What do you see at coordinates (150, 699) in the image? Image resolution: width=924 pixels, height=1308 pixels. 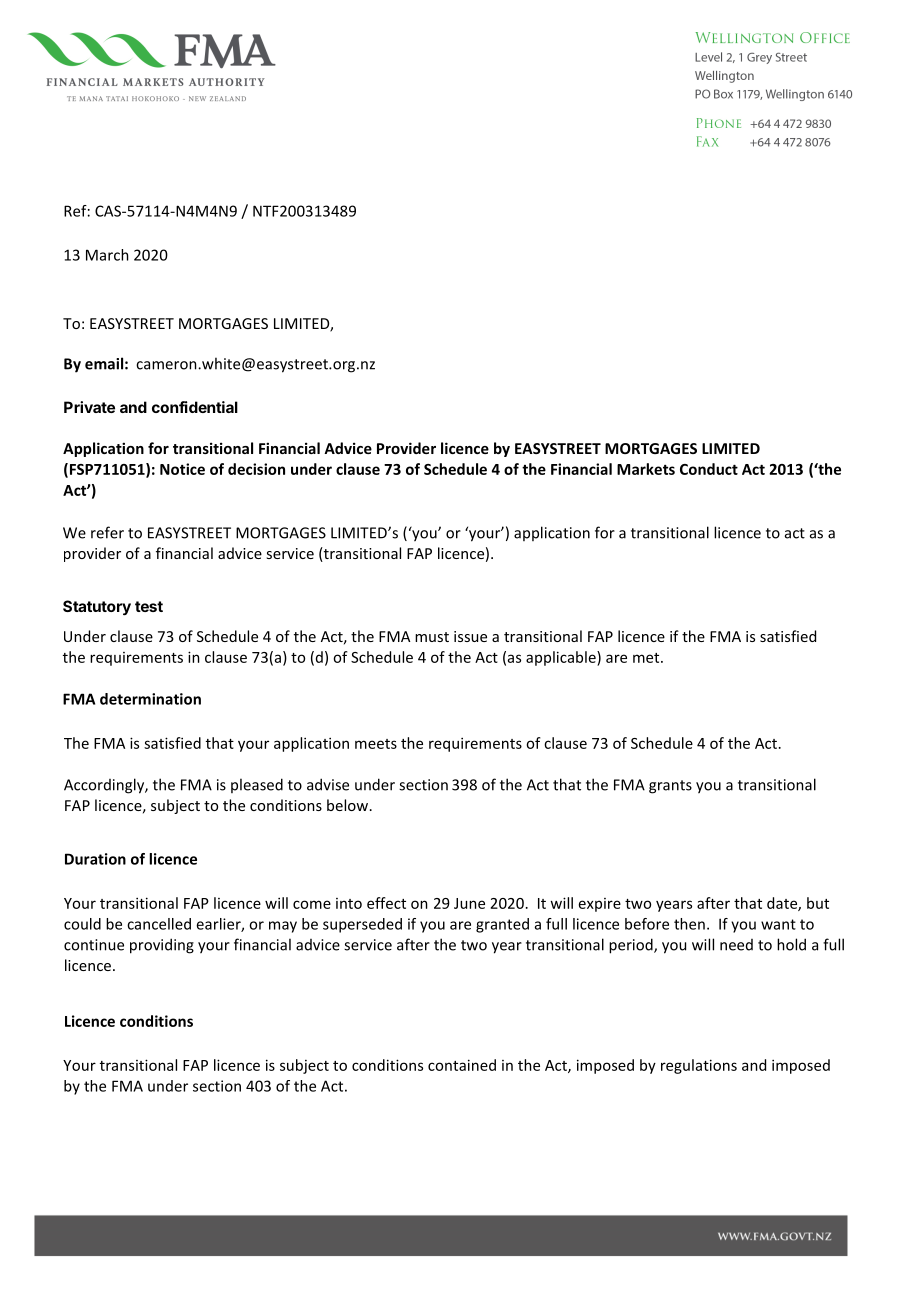 I see `determination` at bounding box center [150, 699].
